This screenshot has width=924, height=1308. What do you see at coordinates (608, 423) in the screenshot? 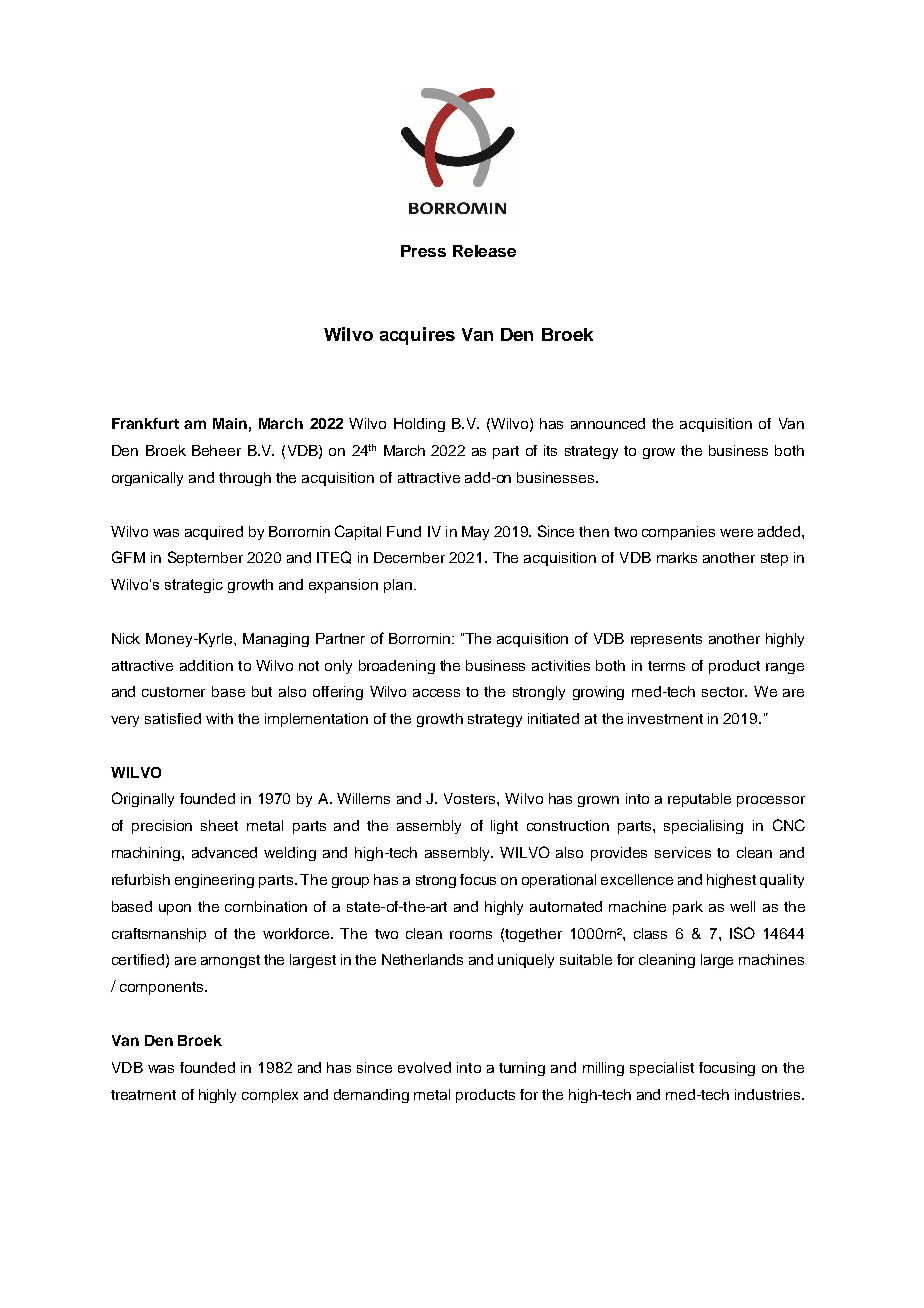
I see `announced` at bounding box center [608, 423].
